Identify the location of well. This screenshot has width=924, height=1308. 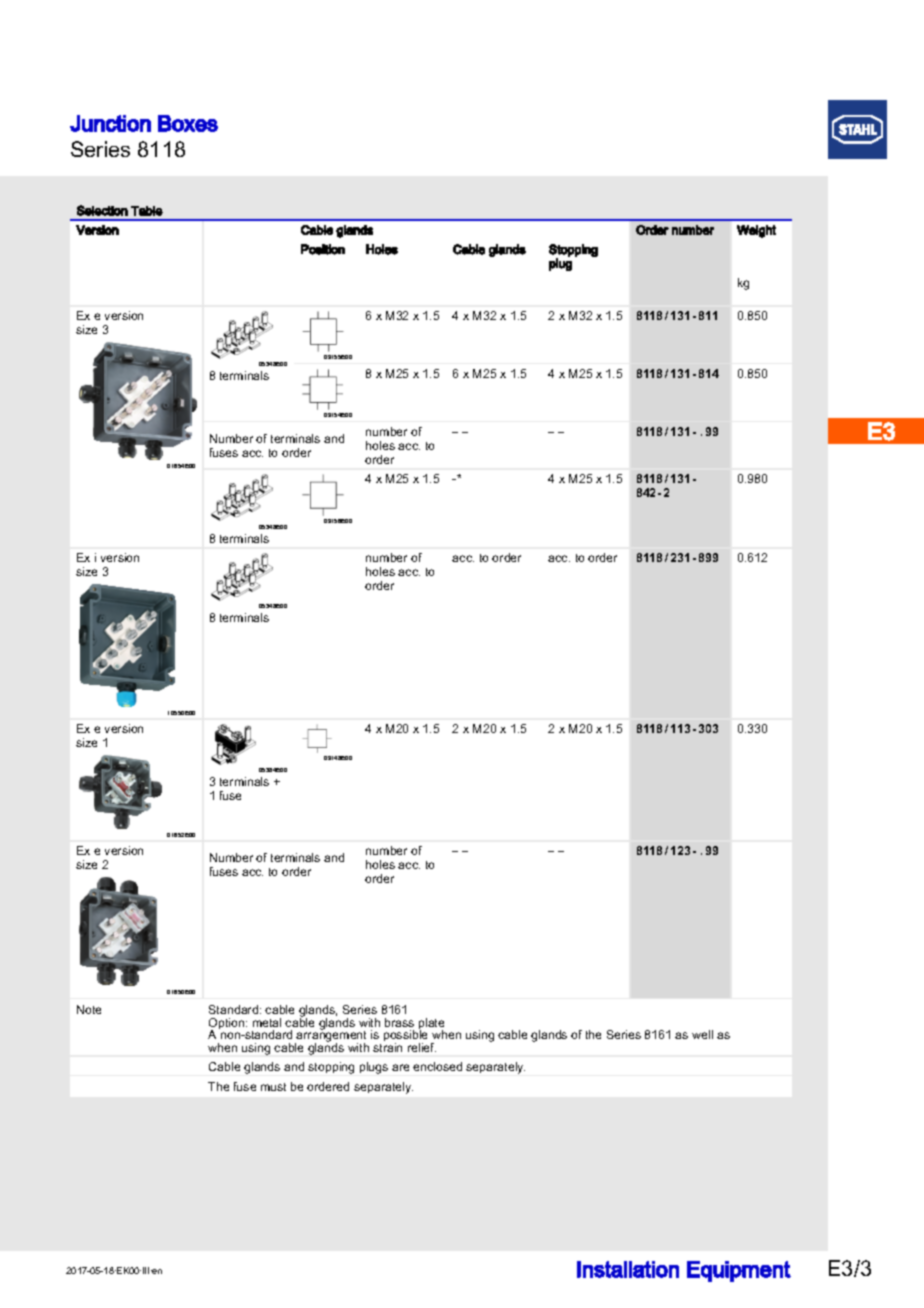
(702, 1034).
